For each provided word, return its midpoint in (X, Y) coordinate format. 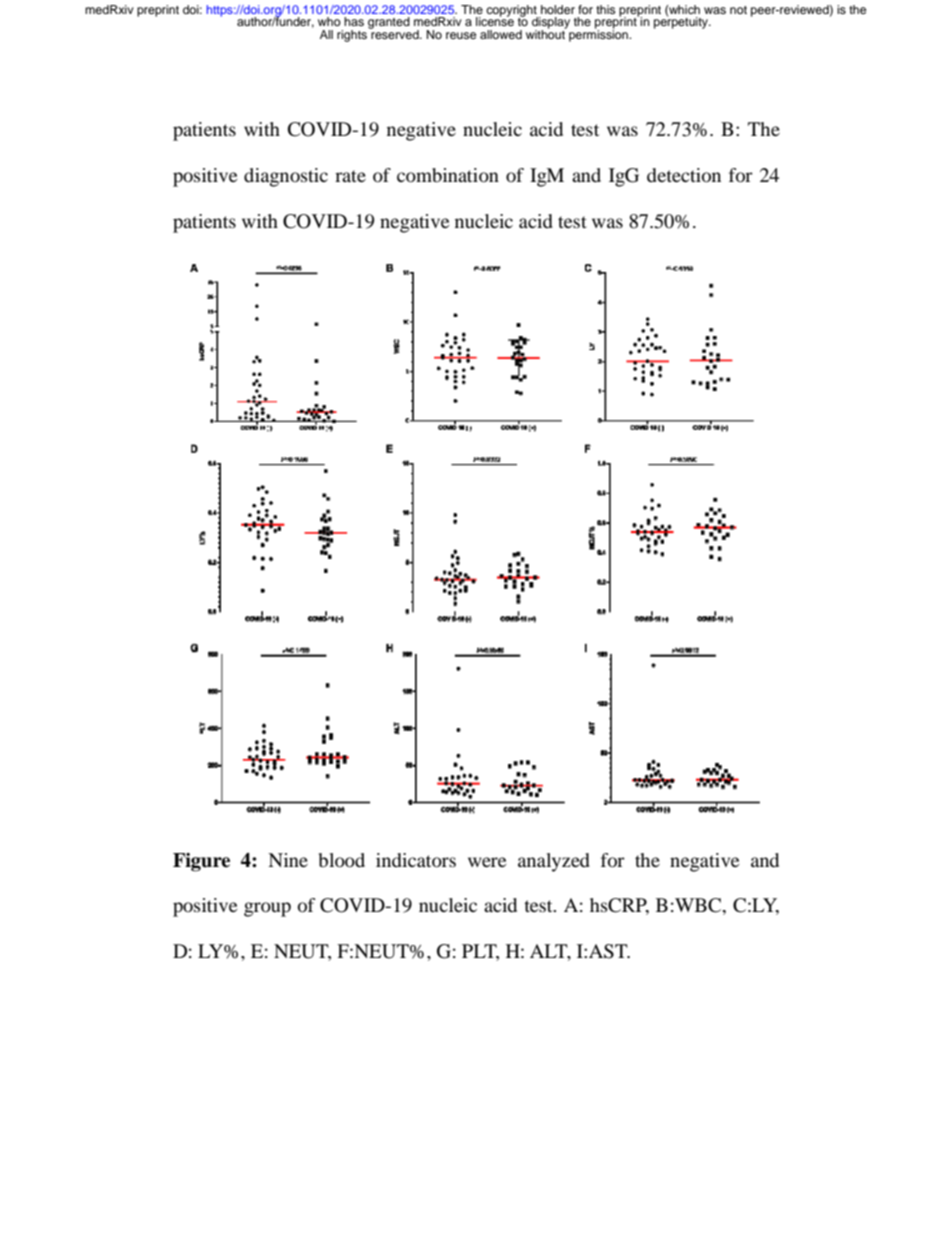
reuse (461, 35)
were (487, 862)
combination (448, 175)
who (329, 21)
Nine (288, 860)
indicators (416, 860)
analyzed (554, 862)
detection (684, 175)
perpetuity (682, 22)
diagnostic (286, 177)
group (267, 909)
